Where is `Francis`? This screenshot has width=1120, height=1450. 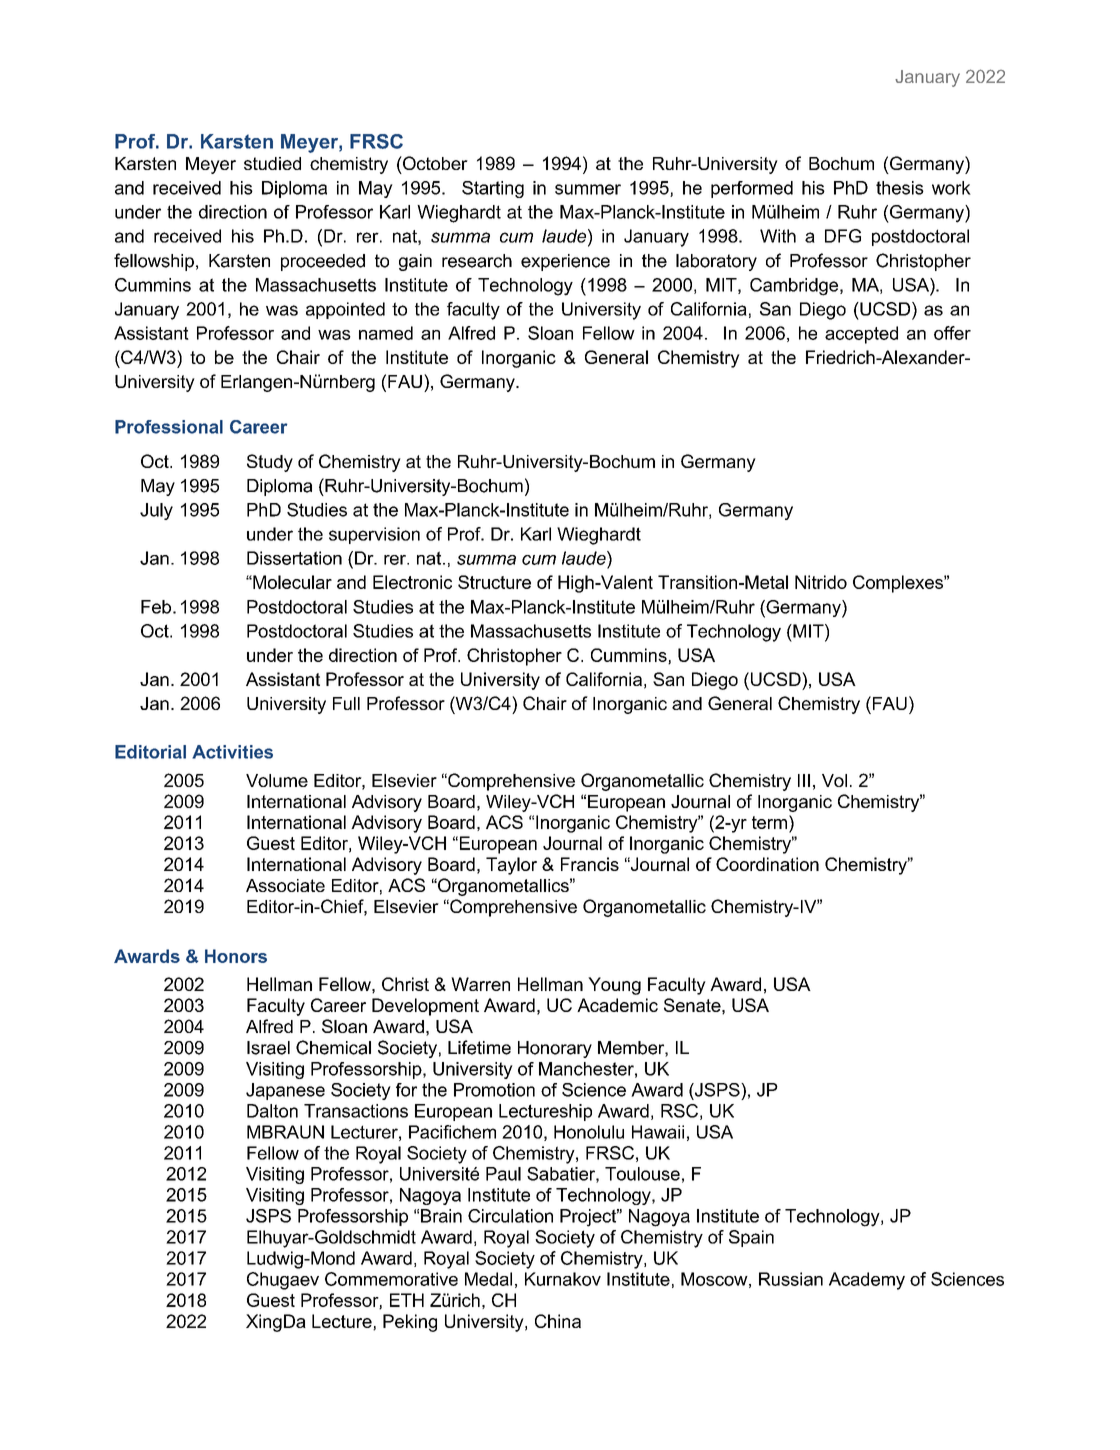
Francis is located at coordinates (590, 864).
